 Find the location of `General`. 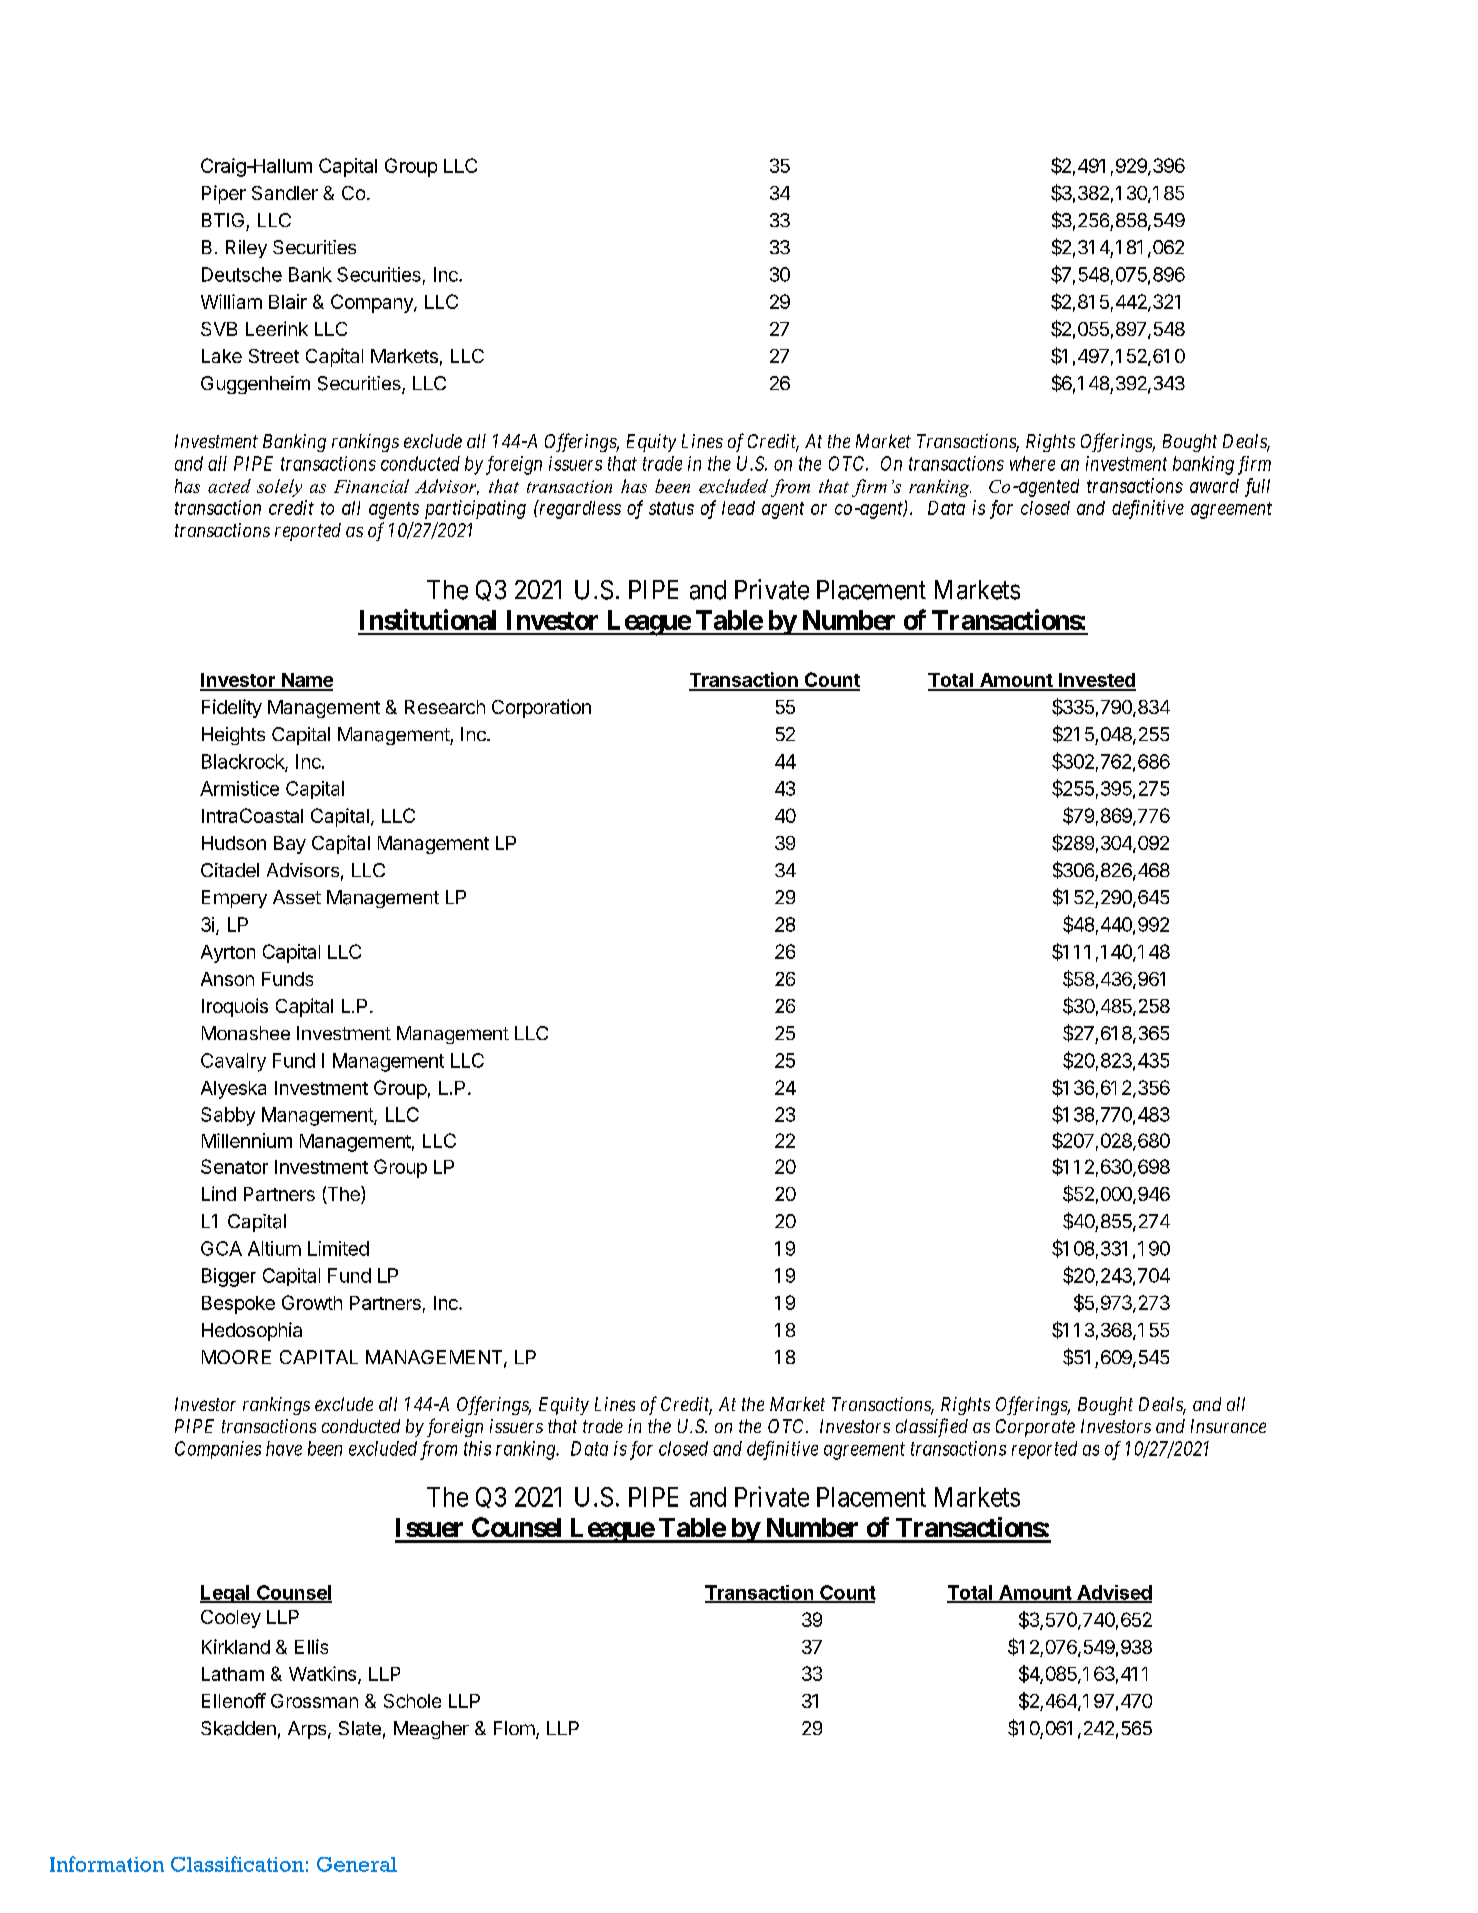

General is located at coordinates (357, 1864).
